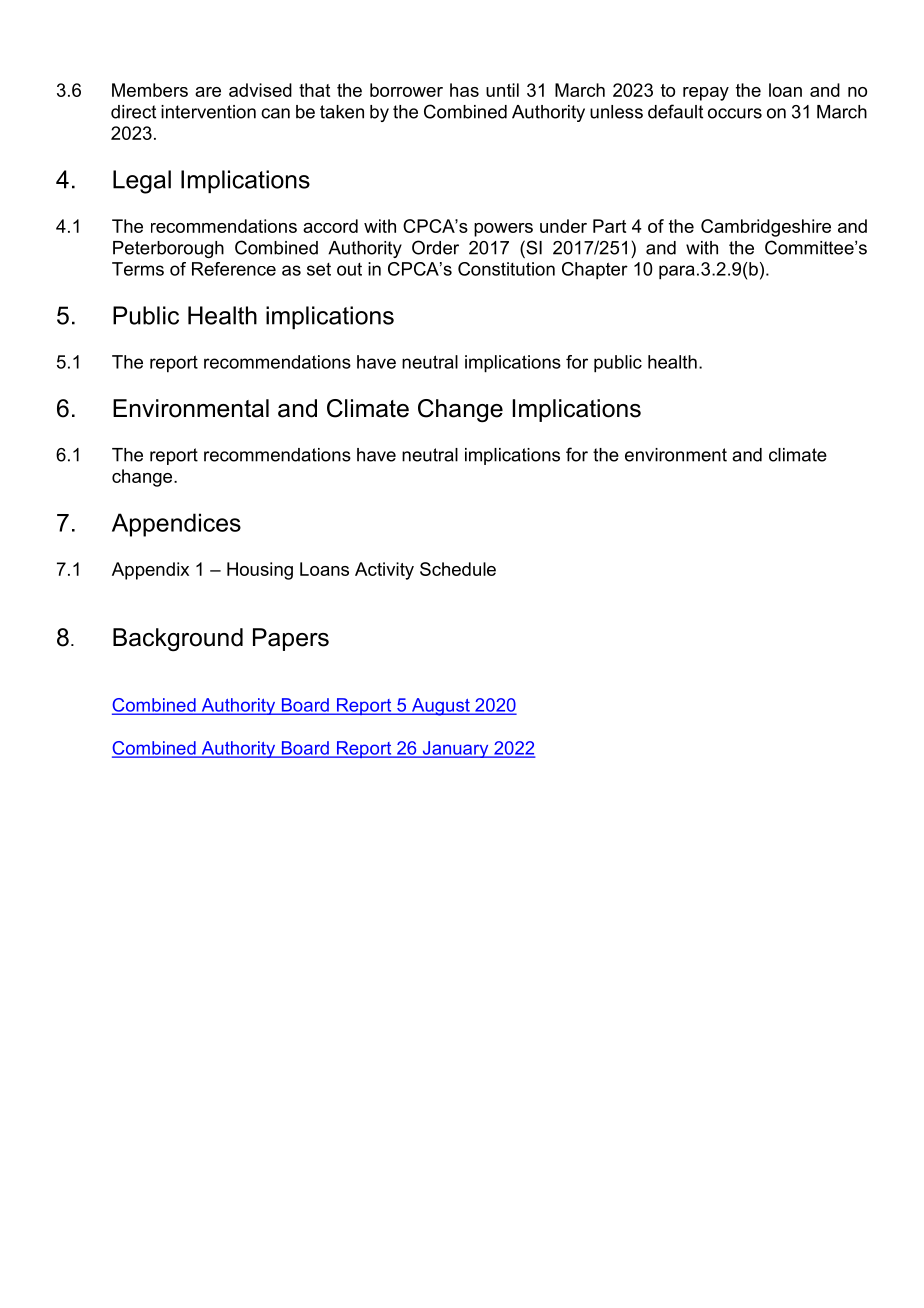 This document has height=1308, width=924. What do you see at coordinates (384, 571) in the document?
I see `Activity` at bounding box center [384, 571].
